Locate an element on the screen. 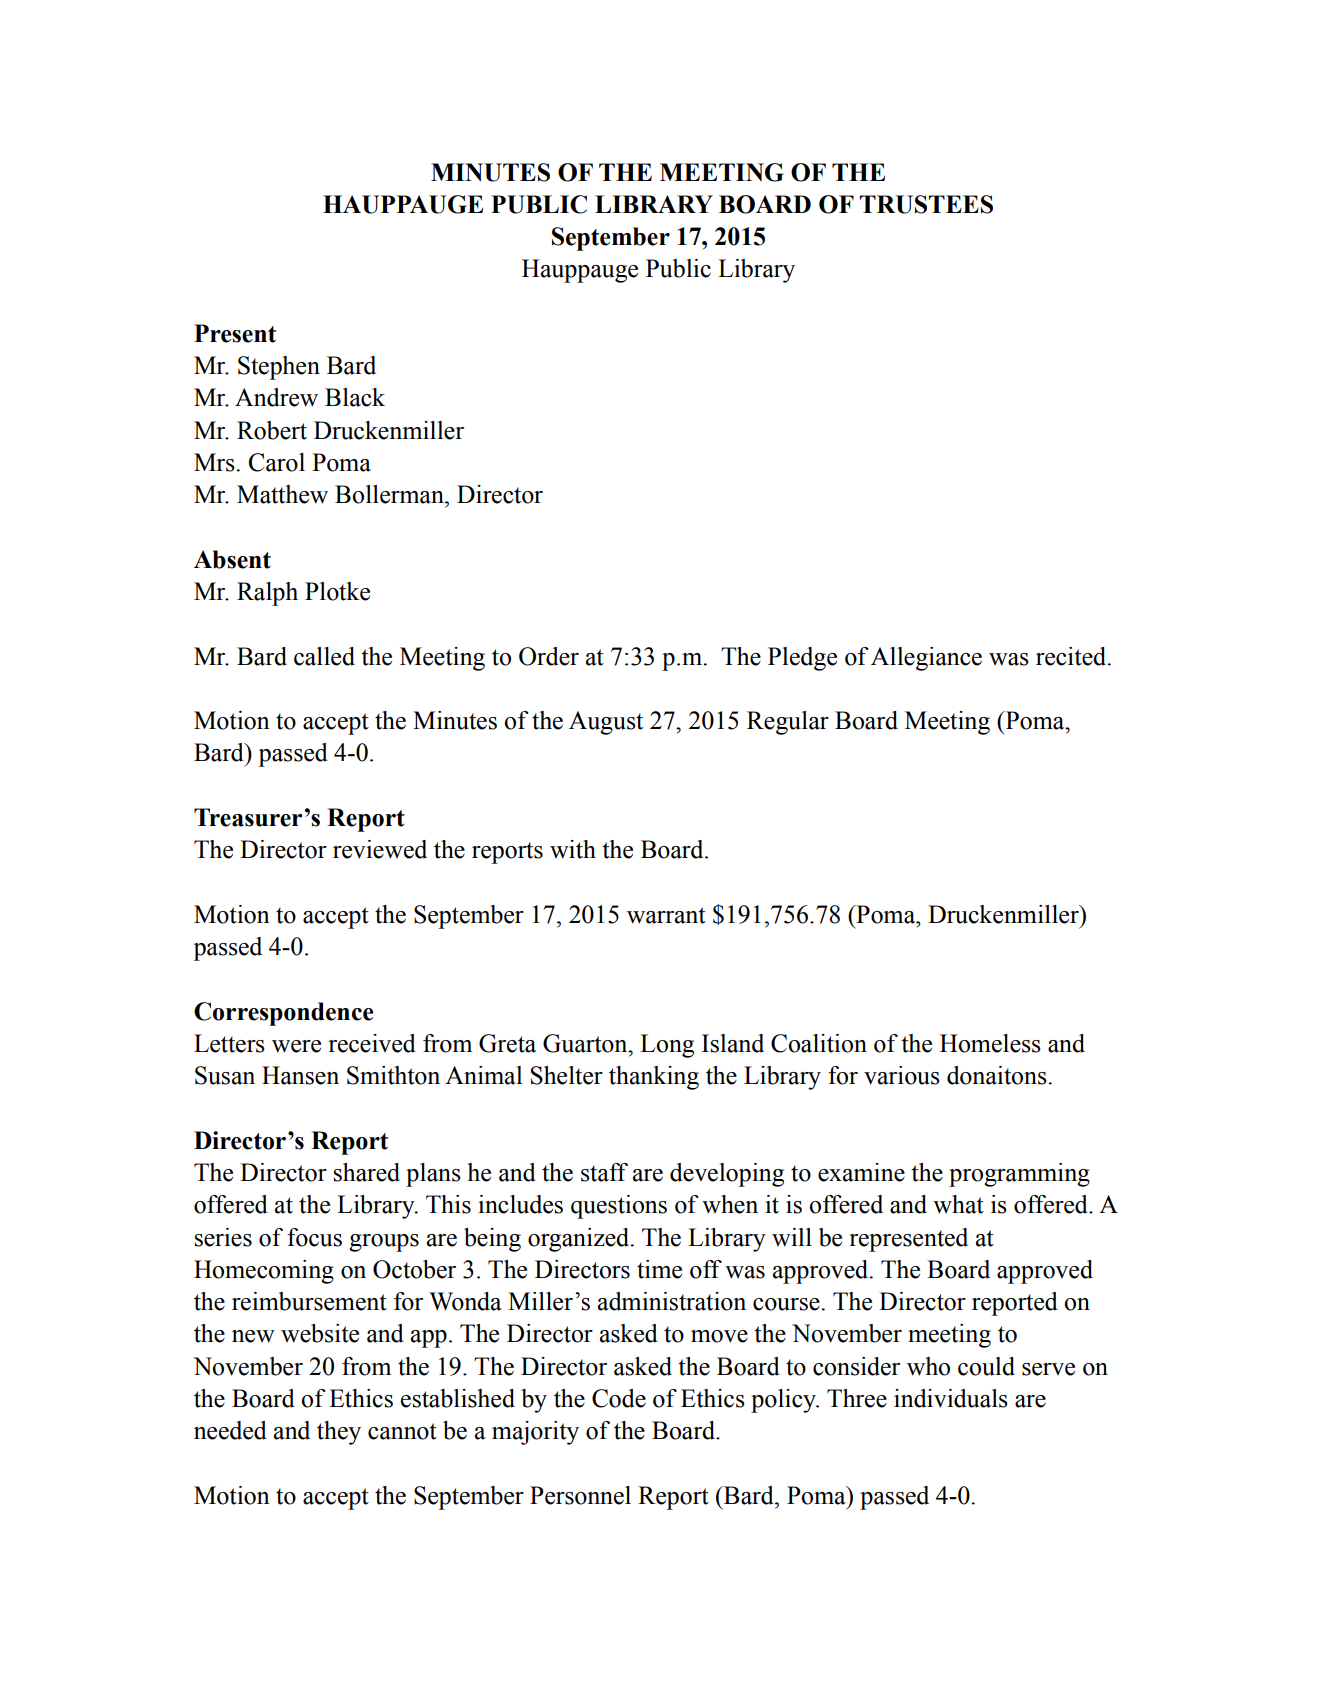 The width and height of the screenshot is (1317, 1704). called is located at coordinates (324, 656).
